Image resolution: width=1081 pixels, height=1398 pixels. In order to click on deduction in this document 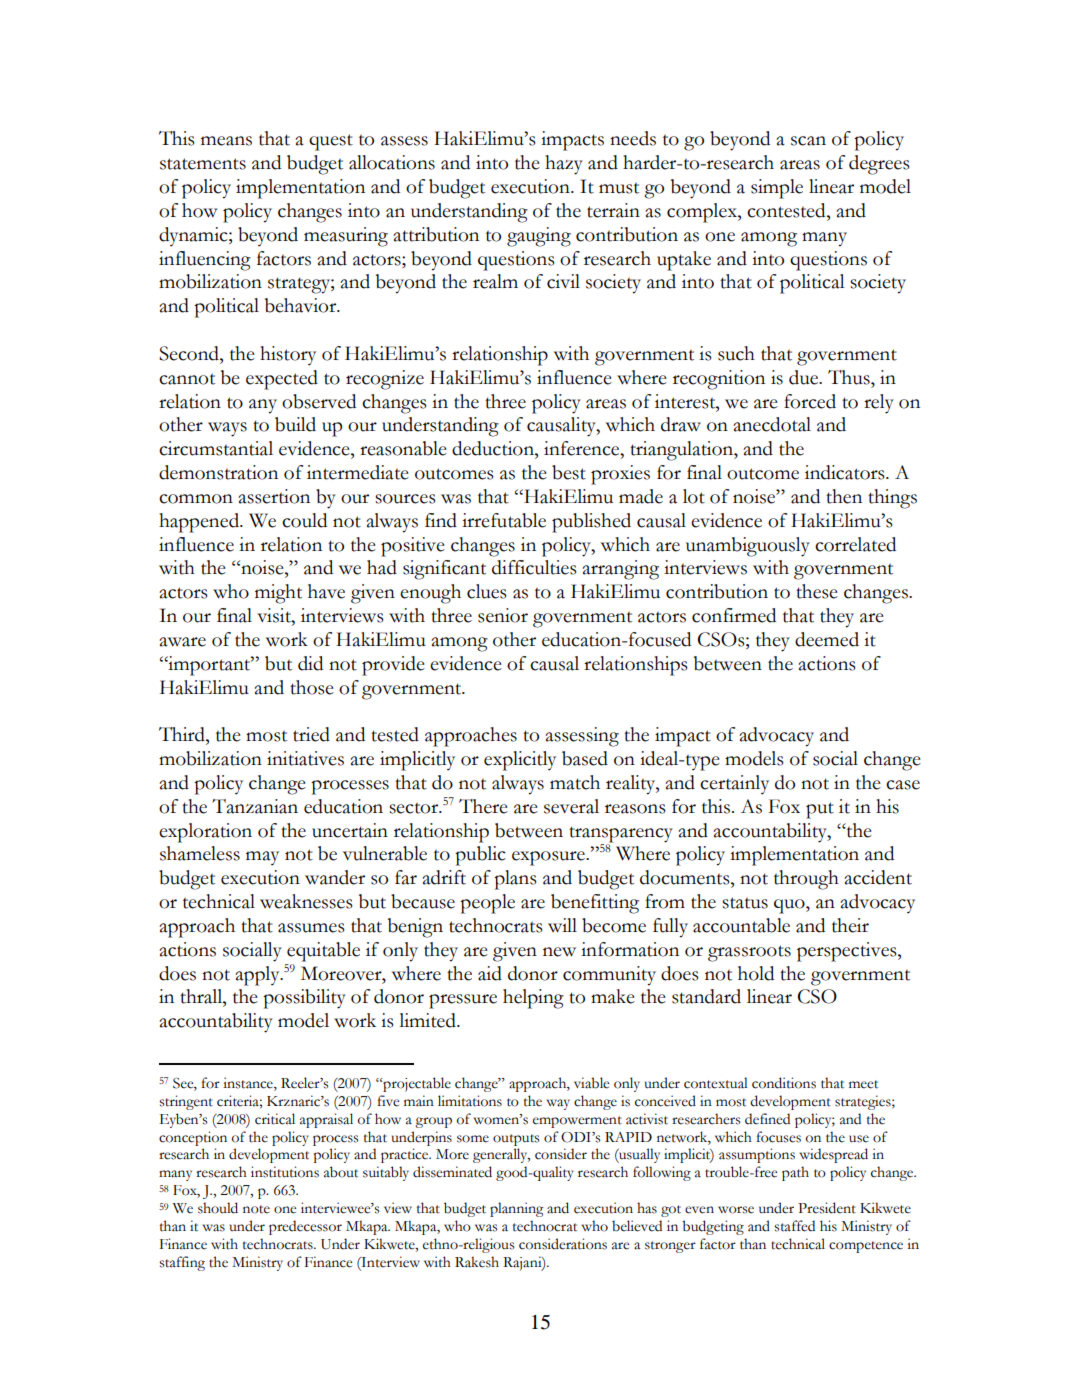, I will do `click(494, 448)`.
